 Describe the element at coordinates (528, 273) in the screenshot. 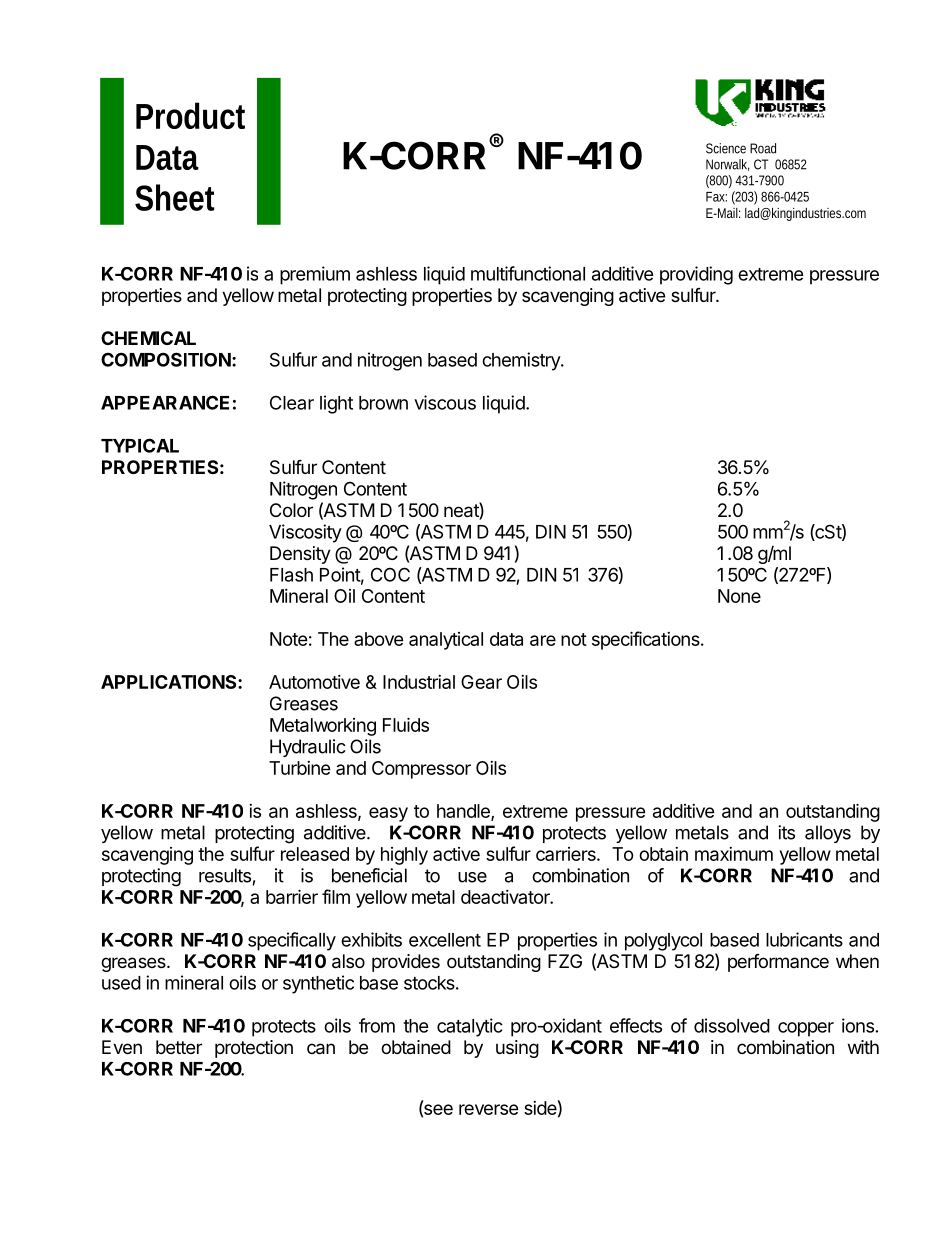

I see `multifunctional` at that location.
